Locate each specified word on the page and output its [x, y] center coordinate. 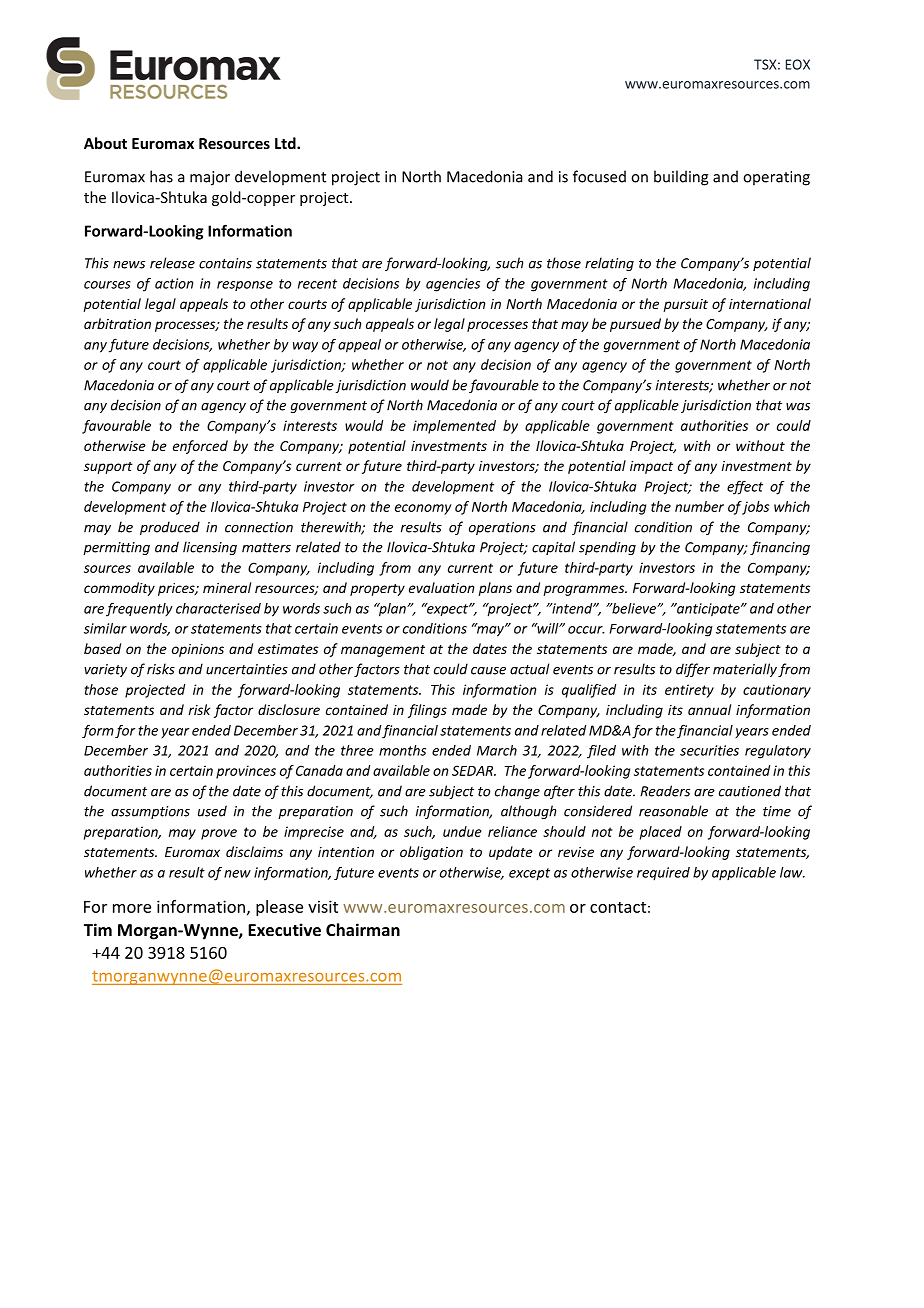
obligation [431, 853]
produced [170, 528]
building [681, 178]
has [161, 176]
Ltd [286, 143]
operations [502, 528]
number [699, 506]
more [132, 908]
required [663, 874]
